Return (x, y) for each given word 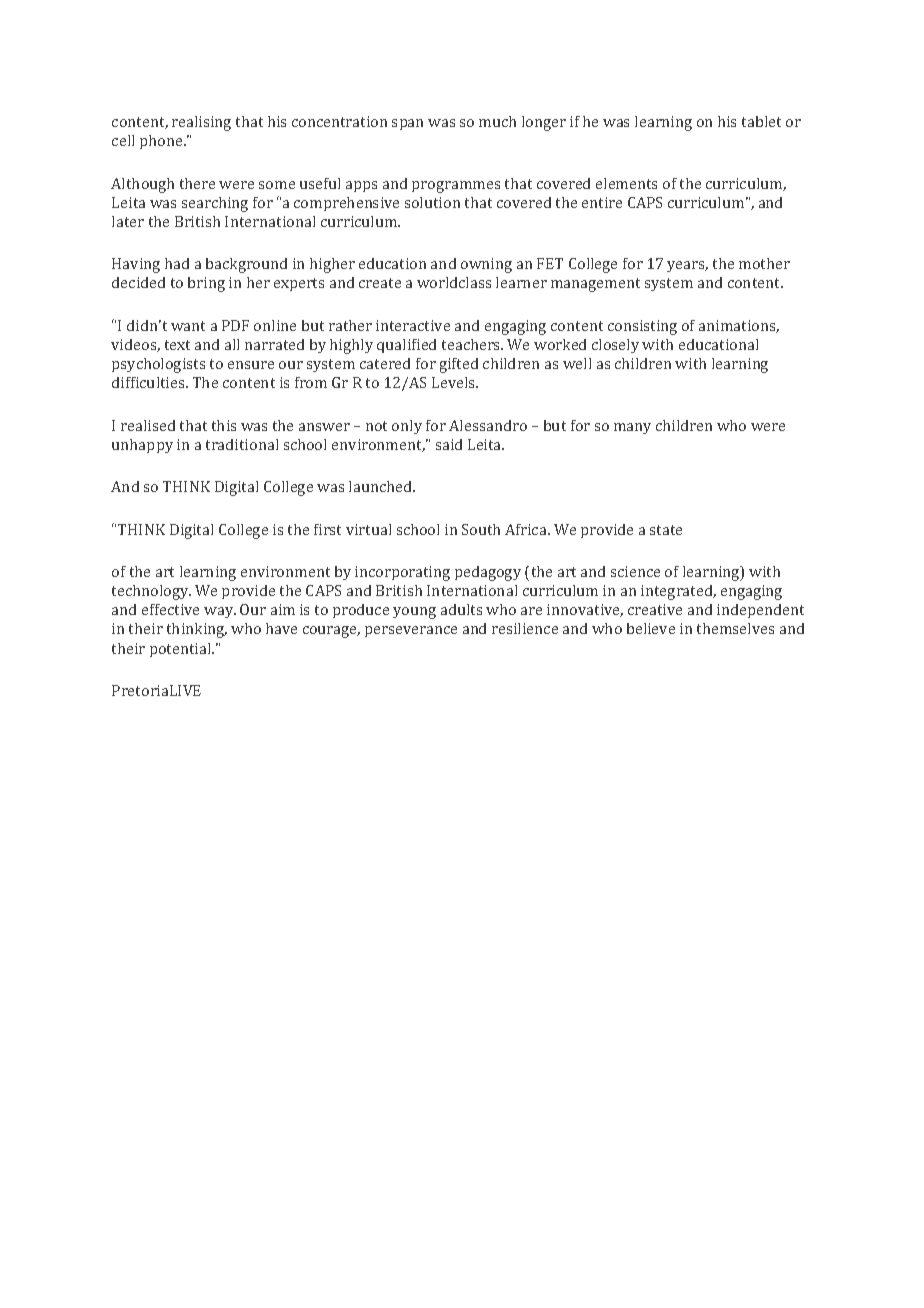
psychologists (158, 365)
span (407, 124)
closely (615, 346)
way (220, 612)
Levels (454, 382)
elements (626, 183)
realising (201, 123)
